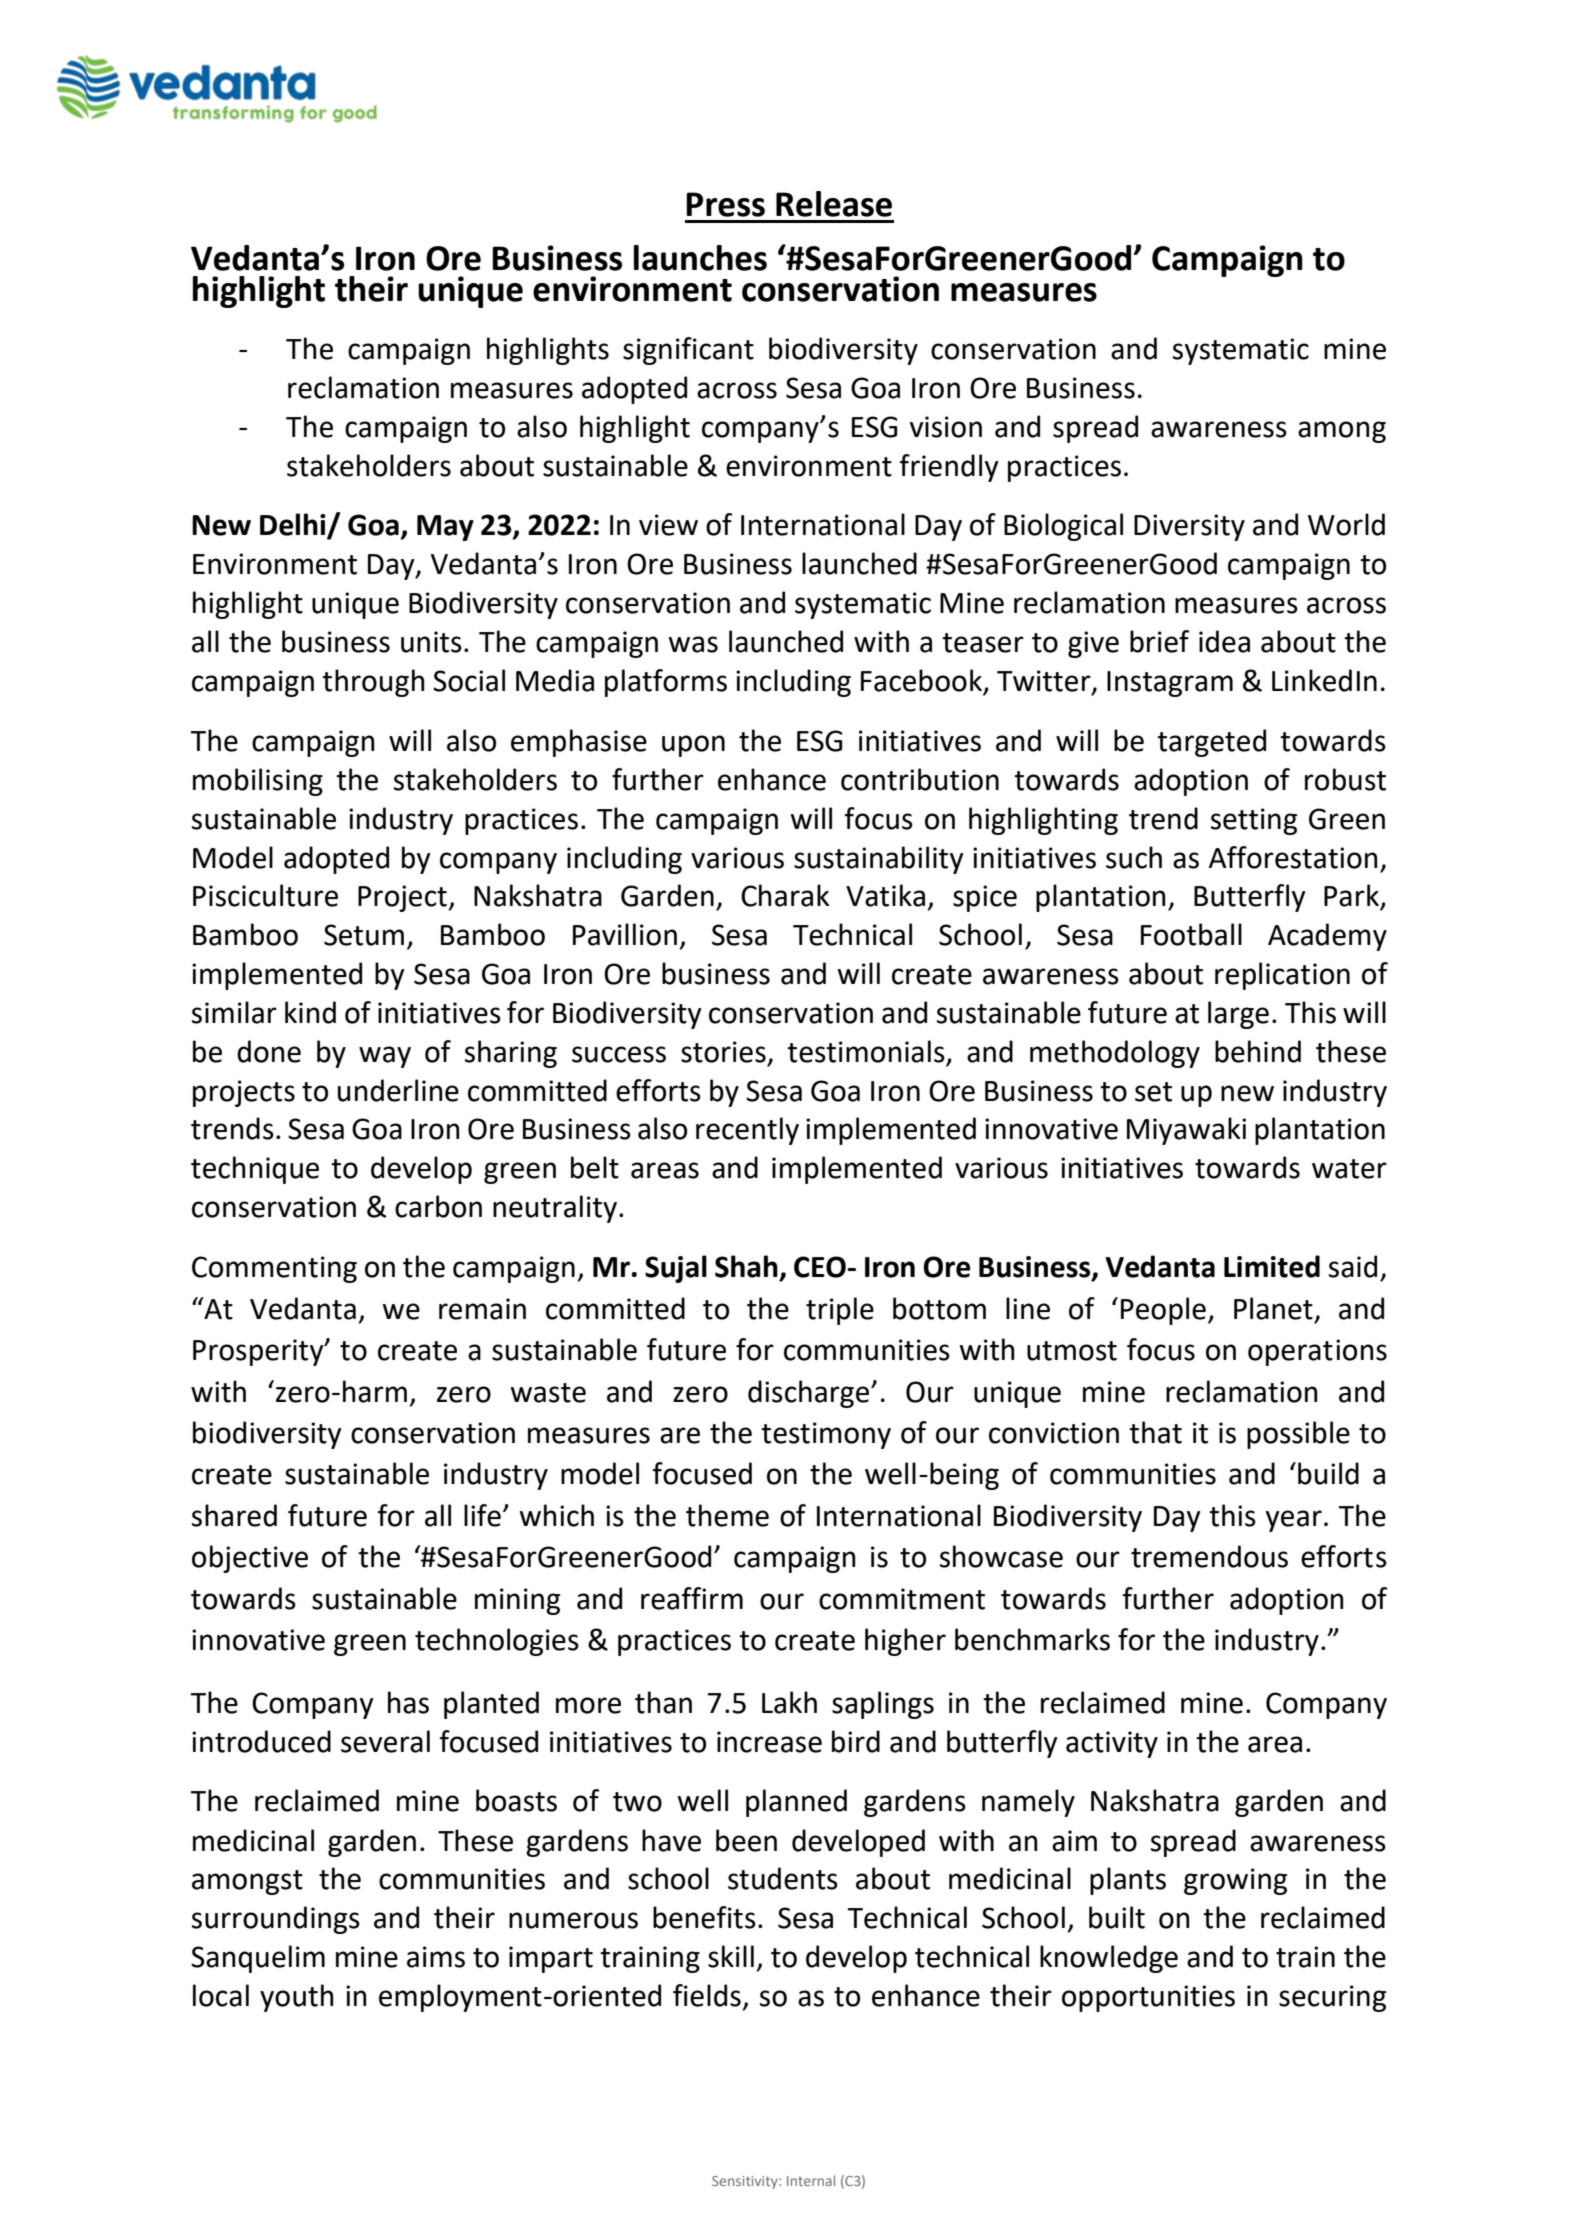 This screenshot has height=2232, width=1578. Describe the element at coordinates (297, 1998) in the screenshot. I see `youth` at that location.
